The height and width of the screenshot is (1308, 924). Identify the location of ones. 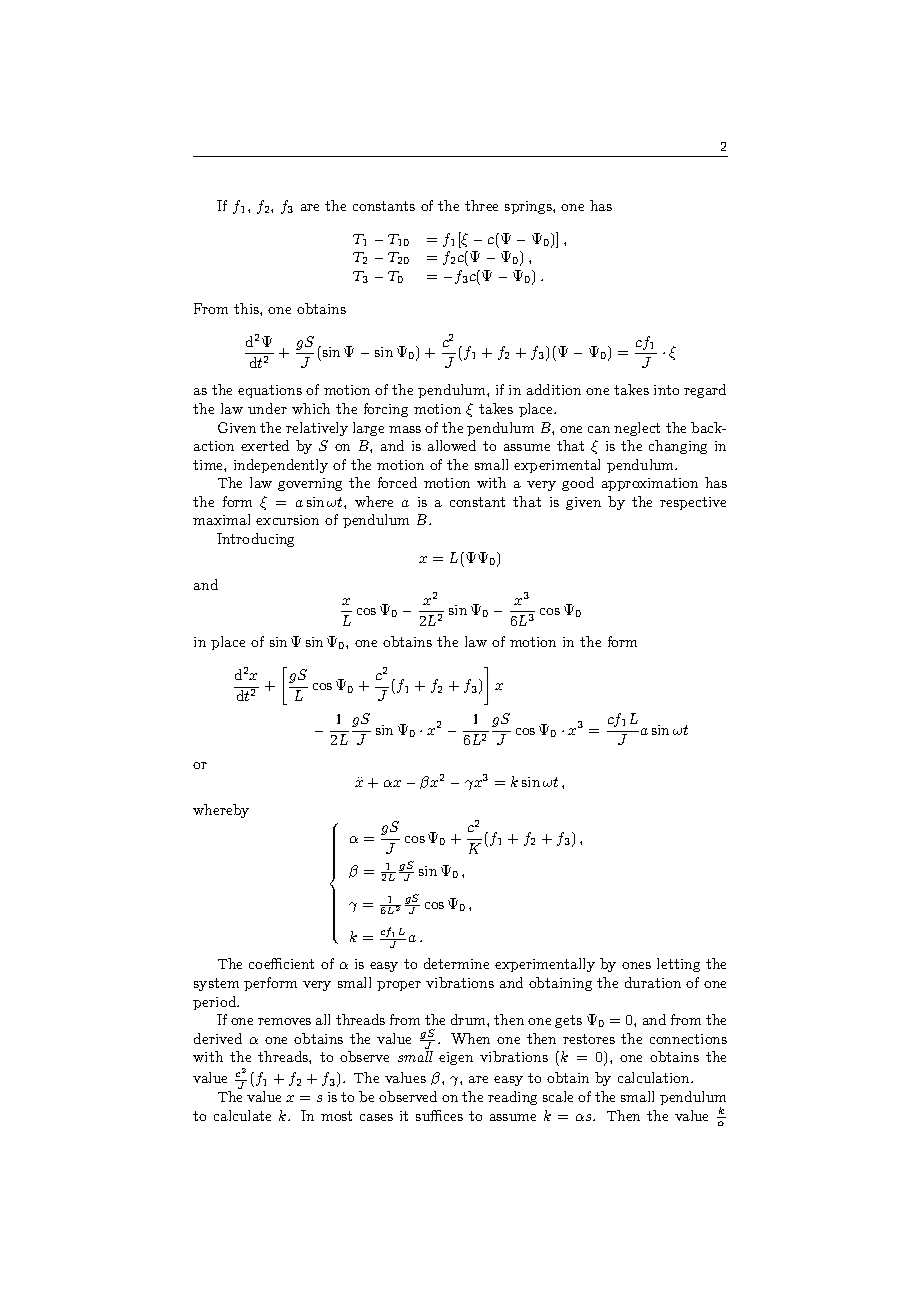
(636, 965).
